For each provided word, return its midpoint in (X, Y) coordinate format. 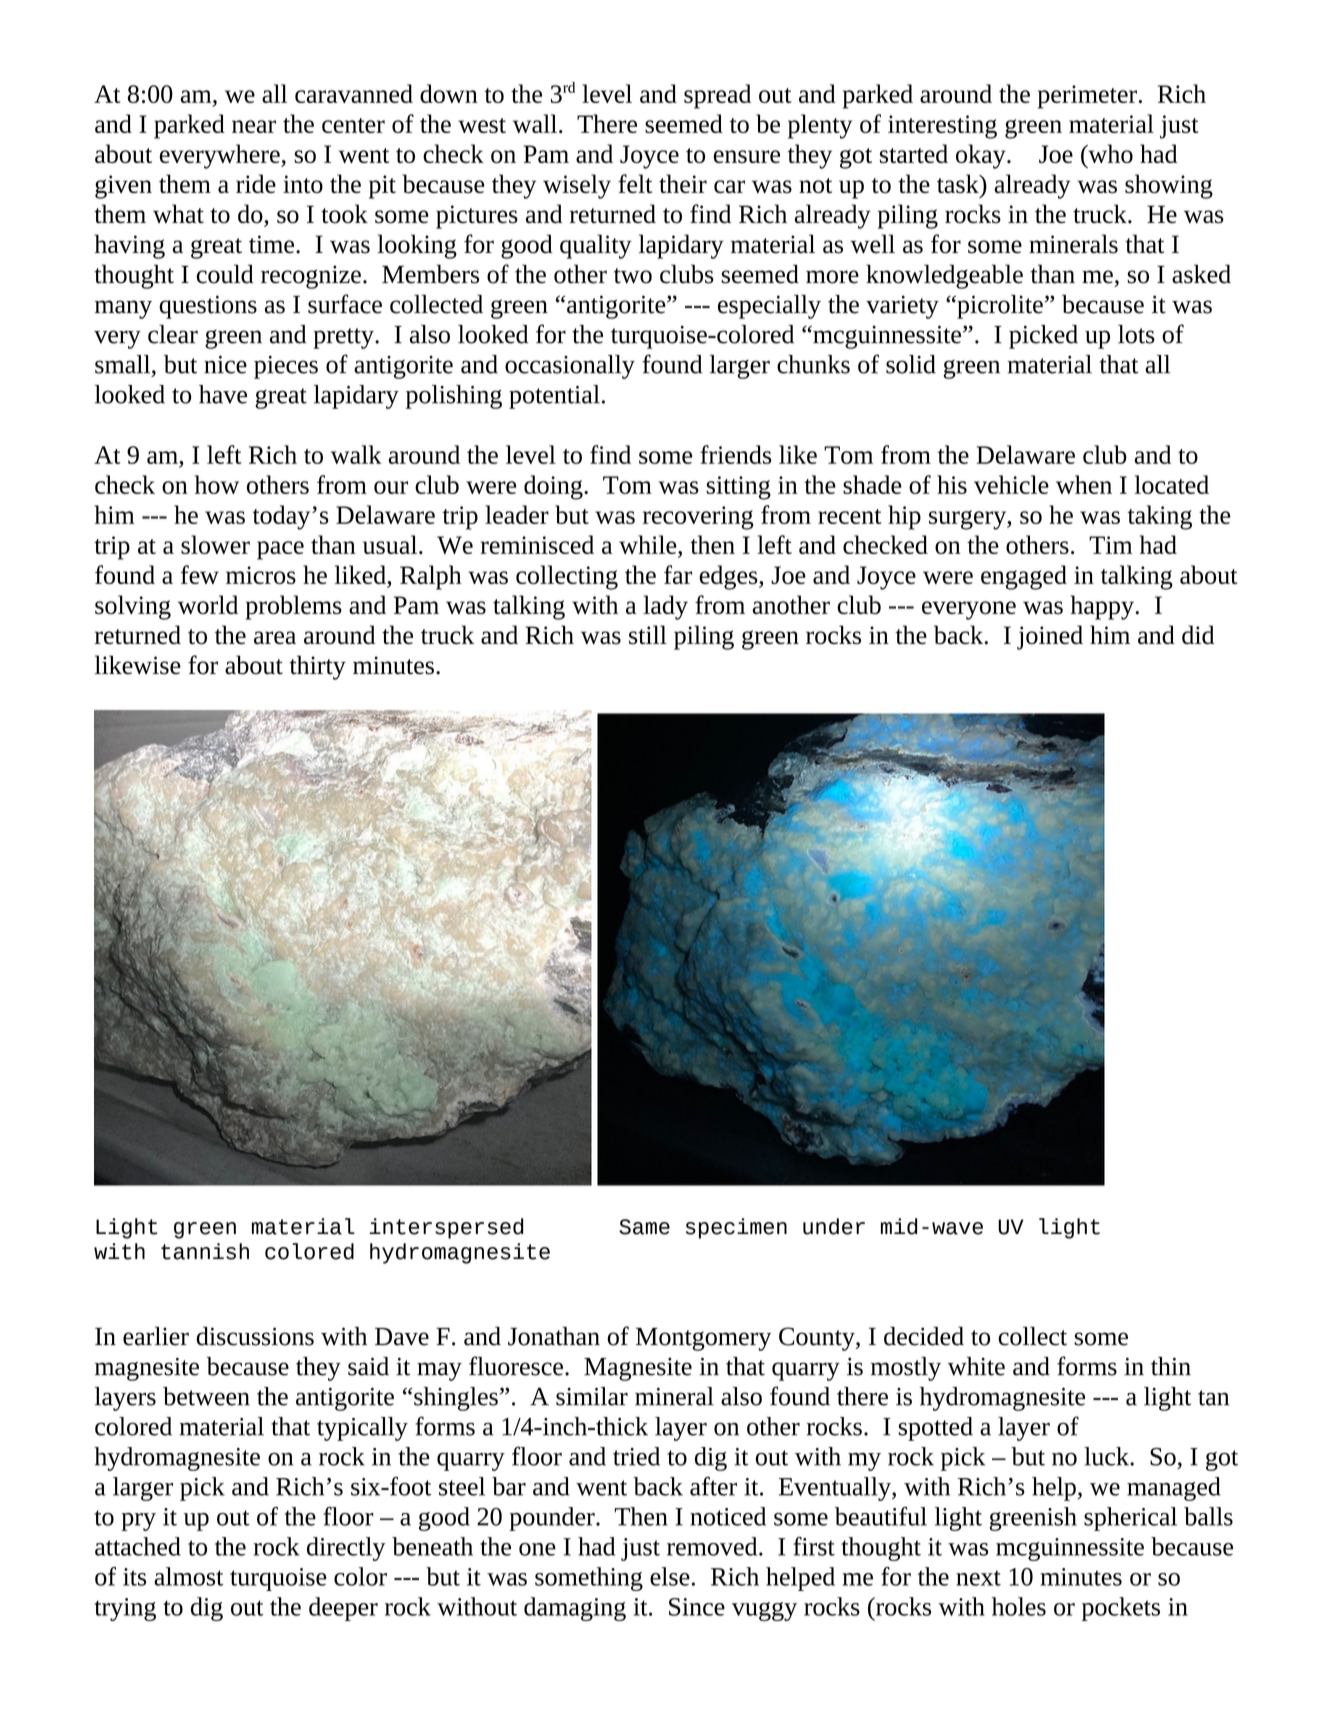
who (1109, 153)
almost (188, 1576)
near (254, 126)
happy (1103, 607)
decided (924, 1336)
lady (665, 607)
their (683, 183)
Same (644, 1227)
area (275, 637)
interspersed (446, 1228)
